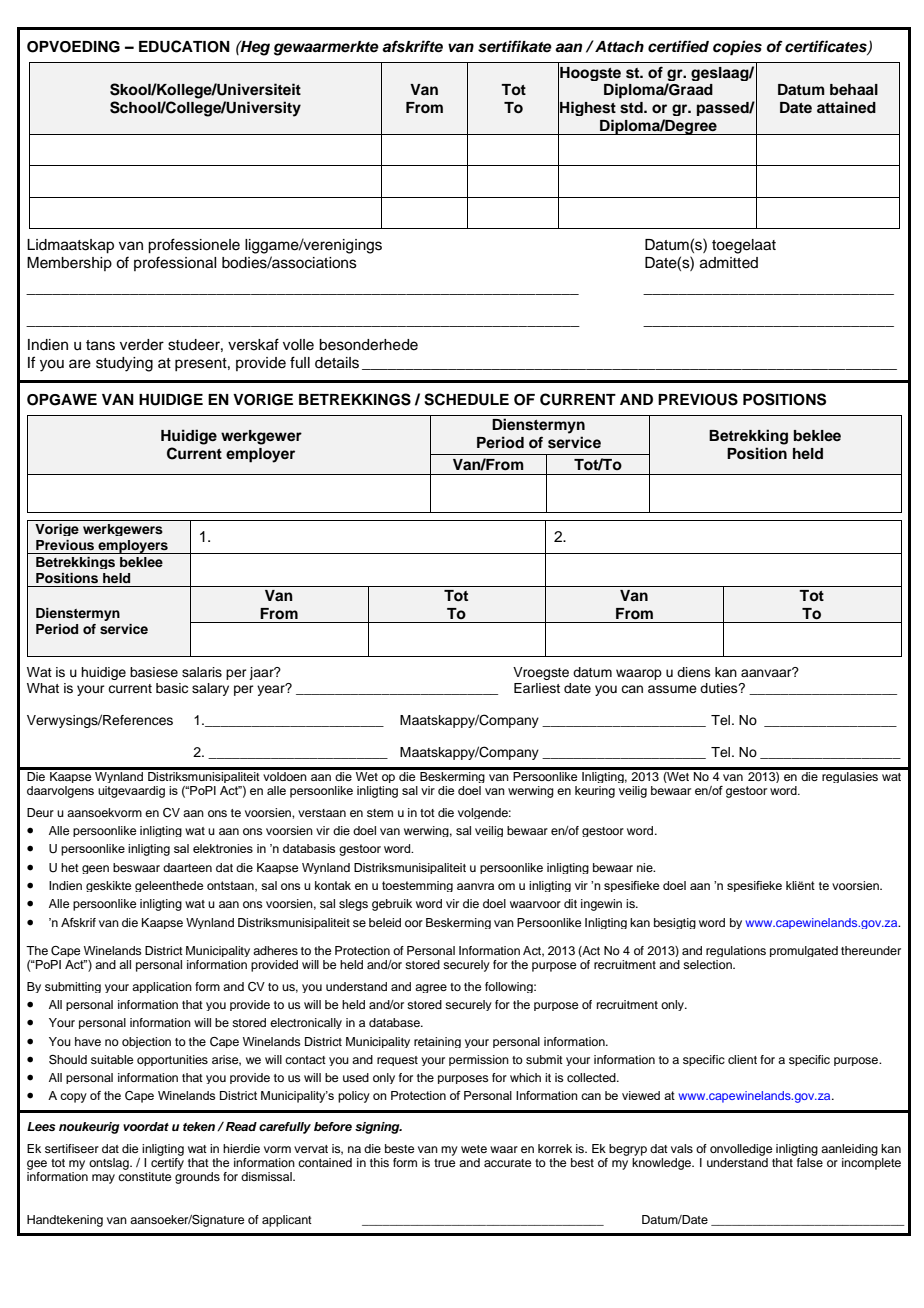 The height and width of the screenshot is (1308, 924). What do you see at coordinates (144, 1176) in the screenshot?
I see `constitute` at bounding box center [144, 1176].
